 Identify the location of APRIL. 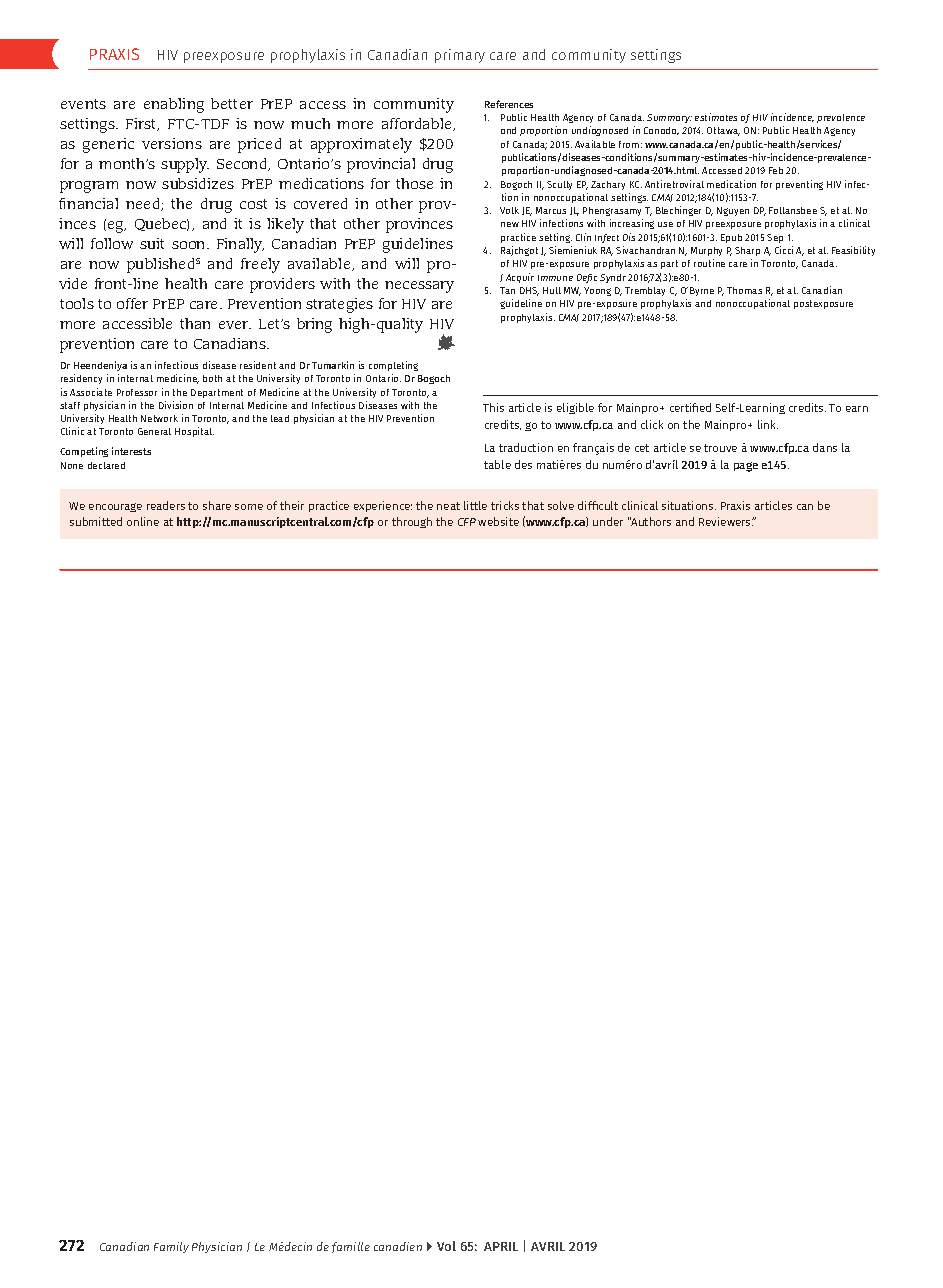
(501, 1246).
